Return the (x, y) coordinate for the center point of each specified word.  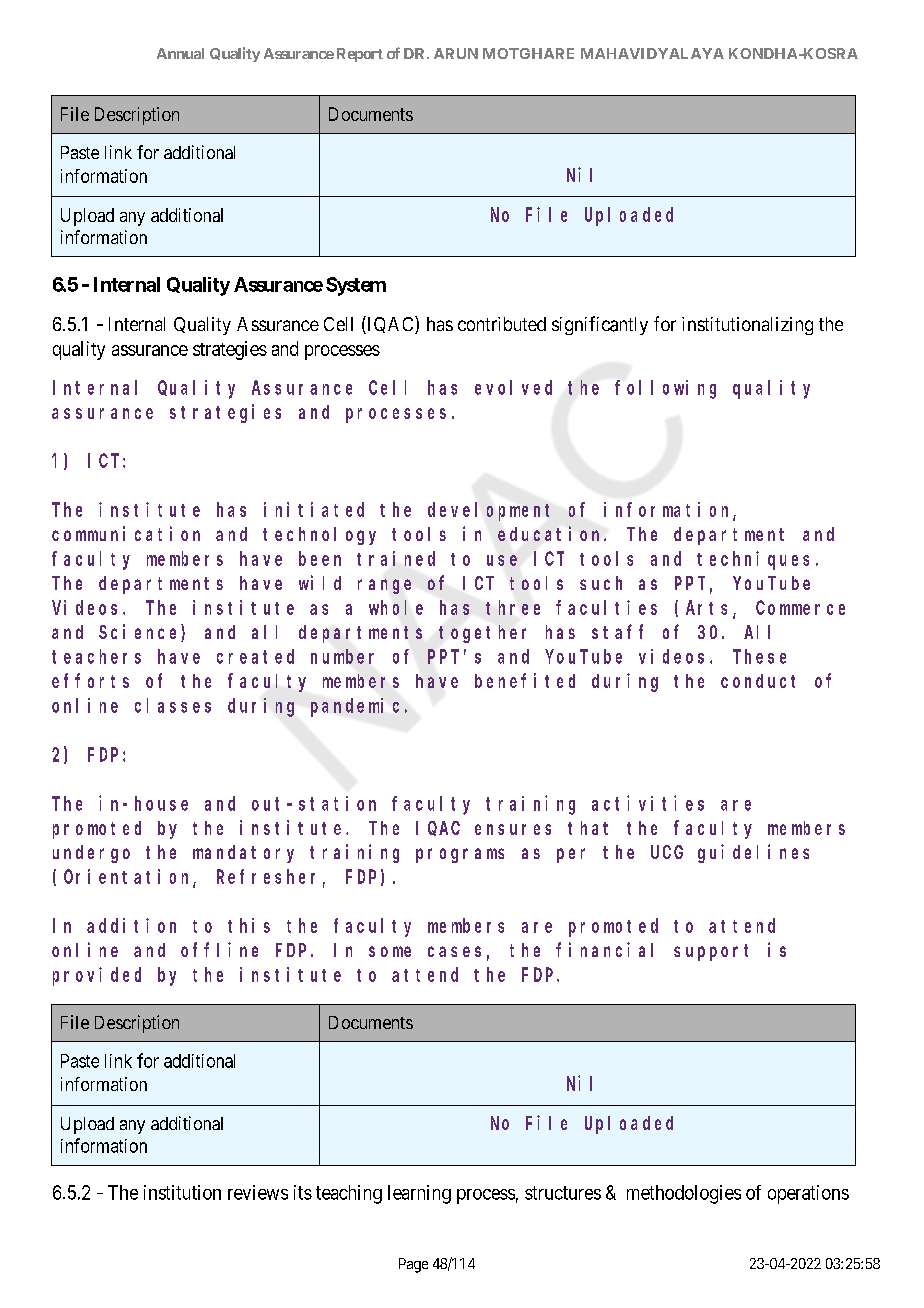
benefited (525, 680)
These (759, 656)
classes (173, 705)
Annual (180, 53)
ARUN (456, 53)
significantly (600, 325)
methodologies (684, 1194)
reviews (258, 1192)
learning (419, 1194)
